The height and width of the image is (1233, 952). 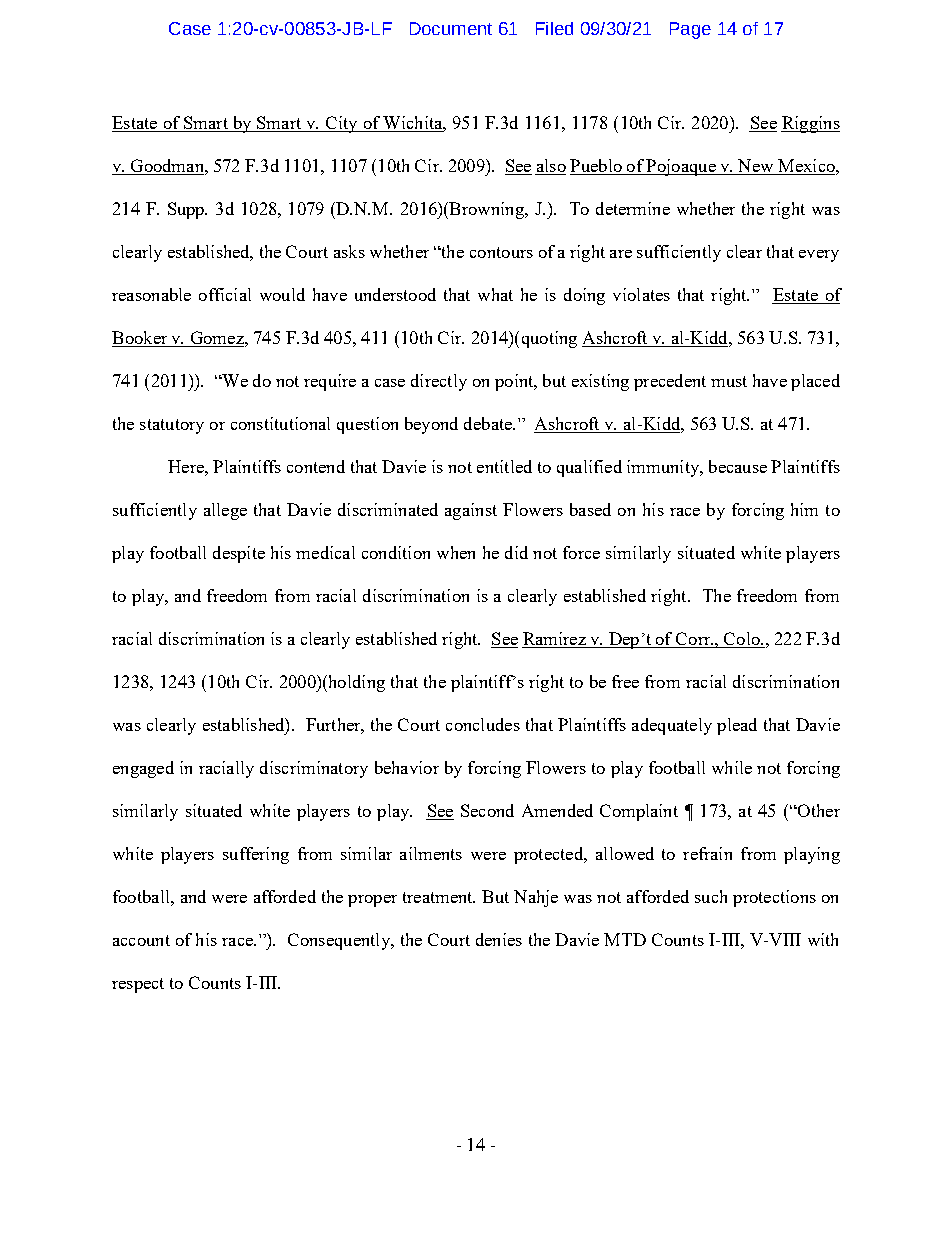 I want to click on allege, so click(x=225, y=511).
